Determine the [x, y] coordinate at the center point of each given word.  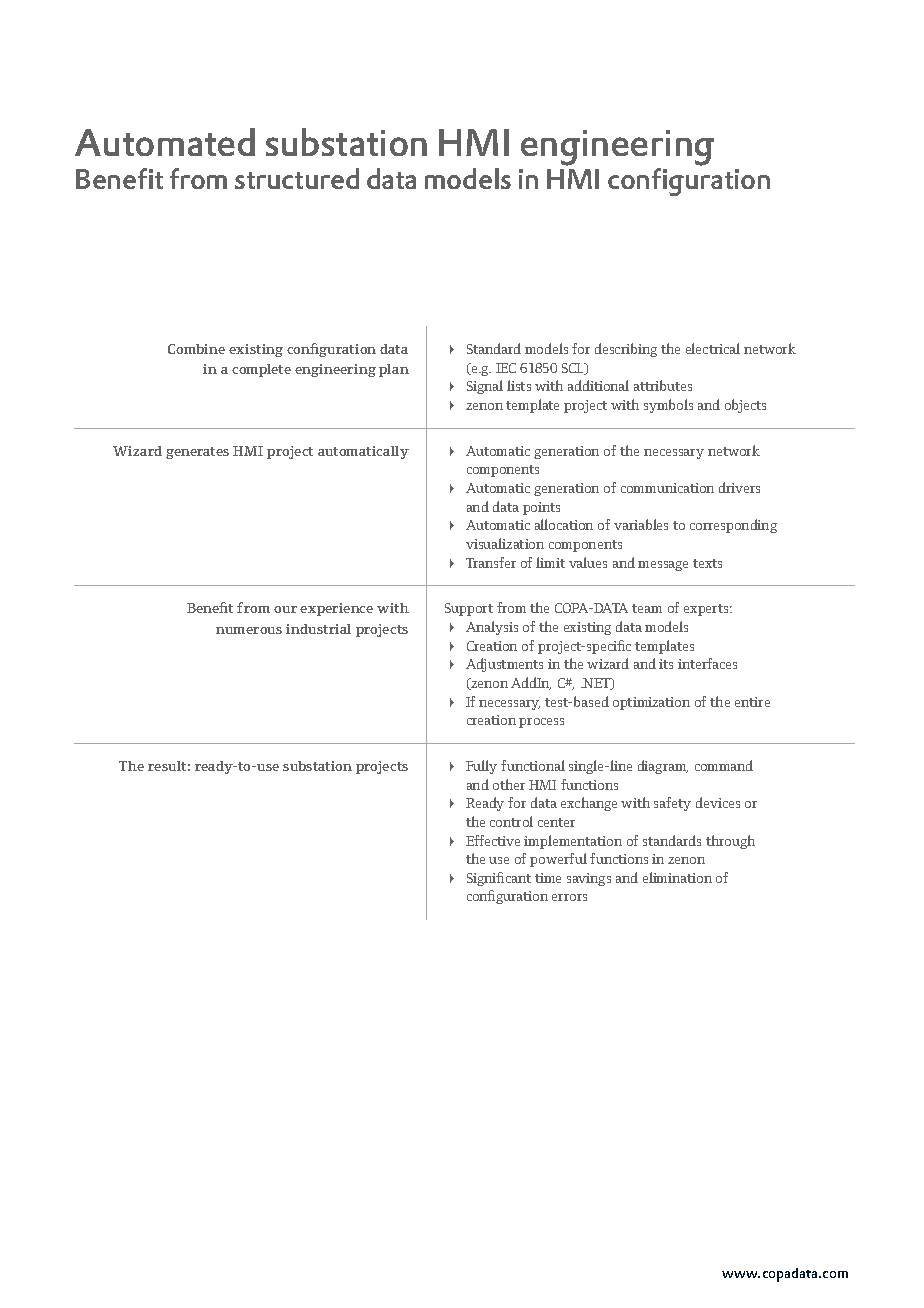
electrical [713, 348]
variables [641, 524]
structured [297, 178]
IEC [506, 368]
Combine [196, 349]
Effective [493, 840]
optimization [651, 703]
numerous [249, 630]
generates [197, 453]
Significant [499, 879]
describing [626, 350]
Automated [165, 142]
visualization [505, 543]
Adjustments [504, 665]
